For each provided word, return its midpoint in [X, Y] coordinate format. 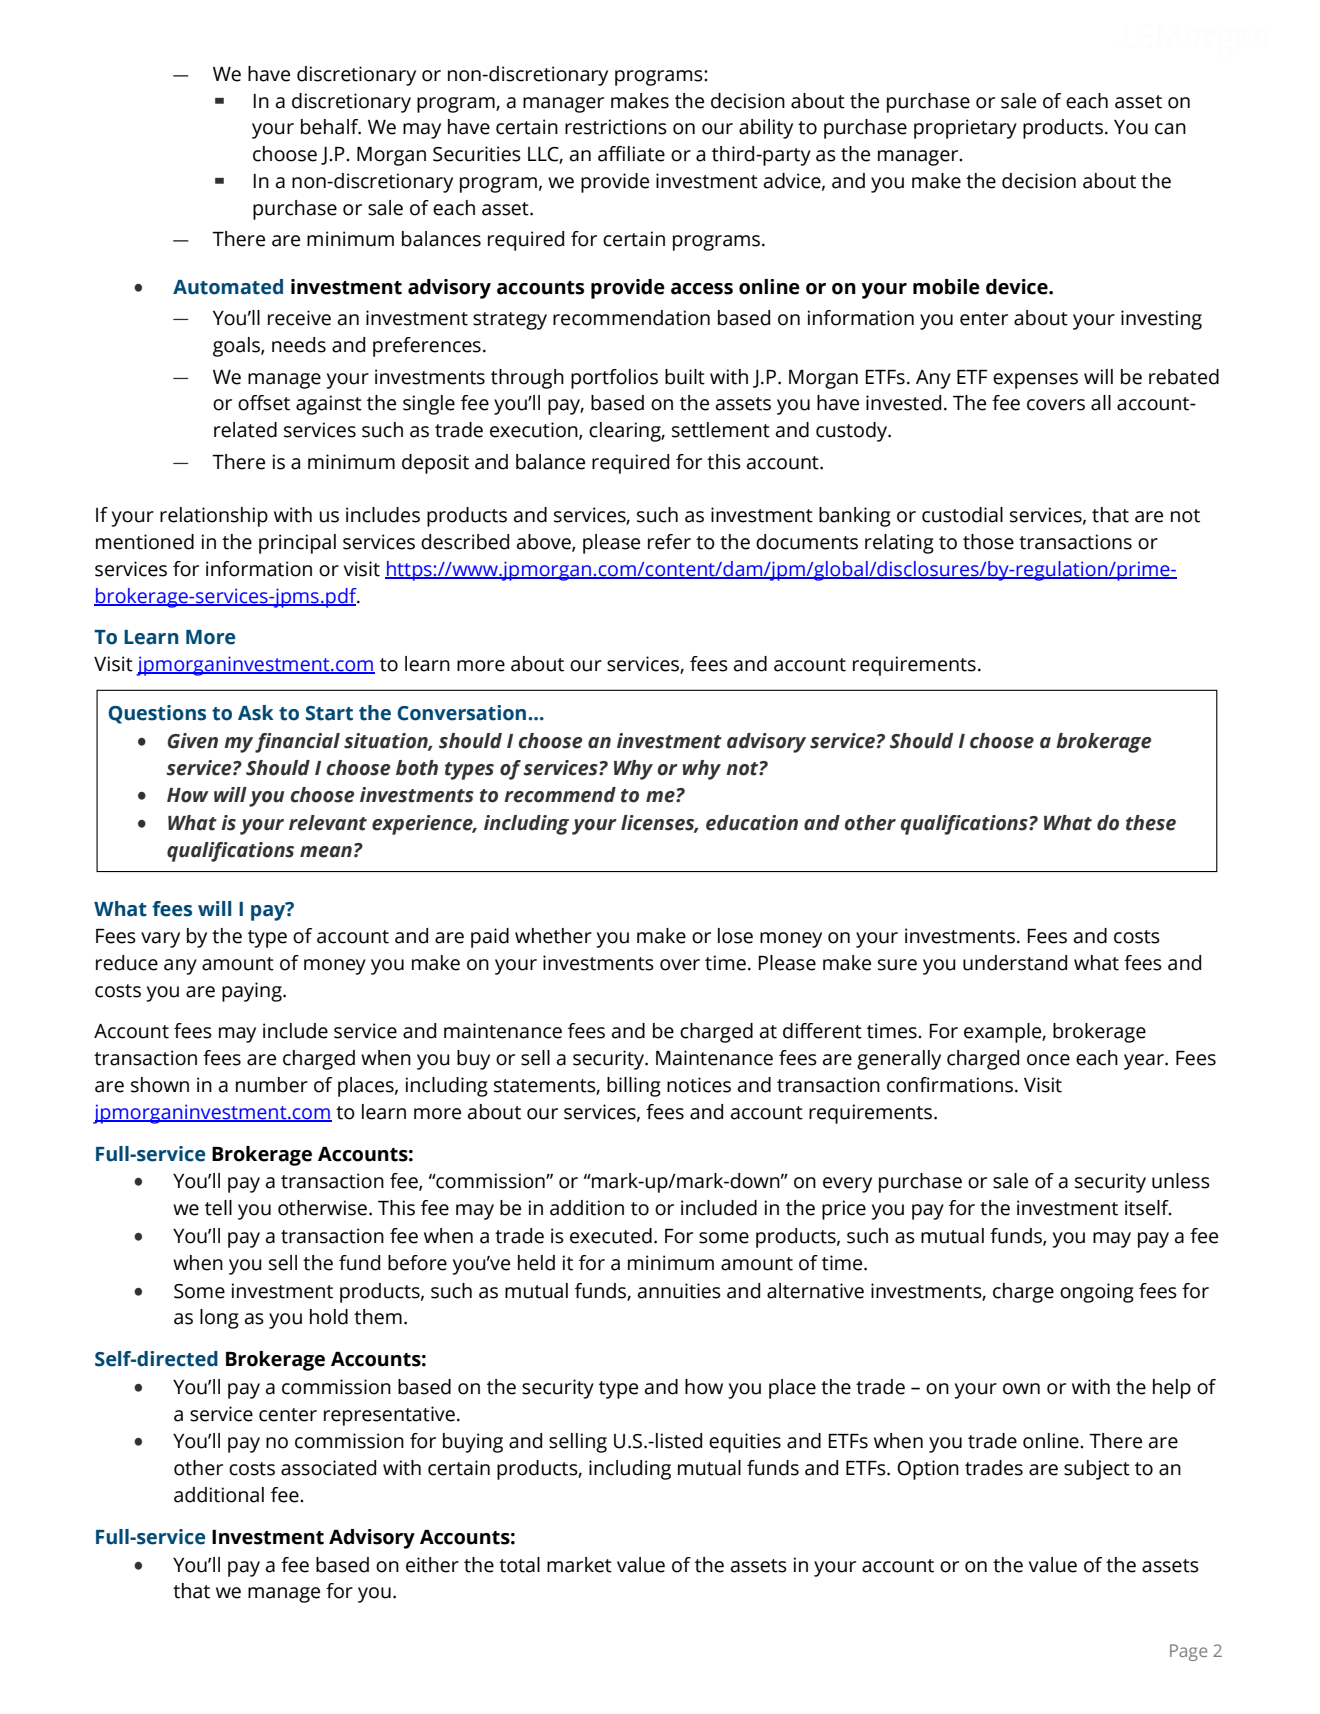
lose [735, 936]
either [432, 1565]
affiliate [631, 154]
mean [326, 852]
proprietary [965, 129]
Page [1188, 1652]
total [519, 1565]
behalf [331, 127]
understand [1015, 963]
